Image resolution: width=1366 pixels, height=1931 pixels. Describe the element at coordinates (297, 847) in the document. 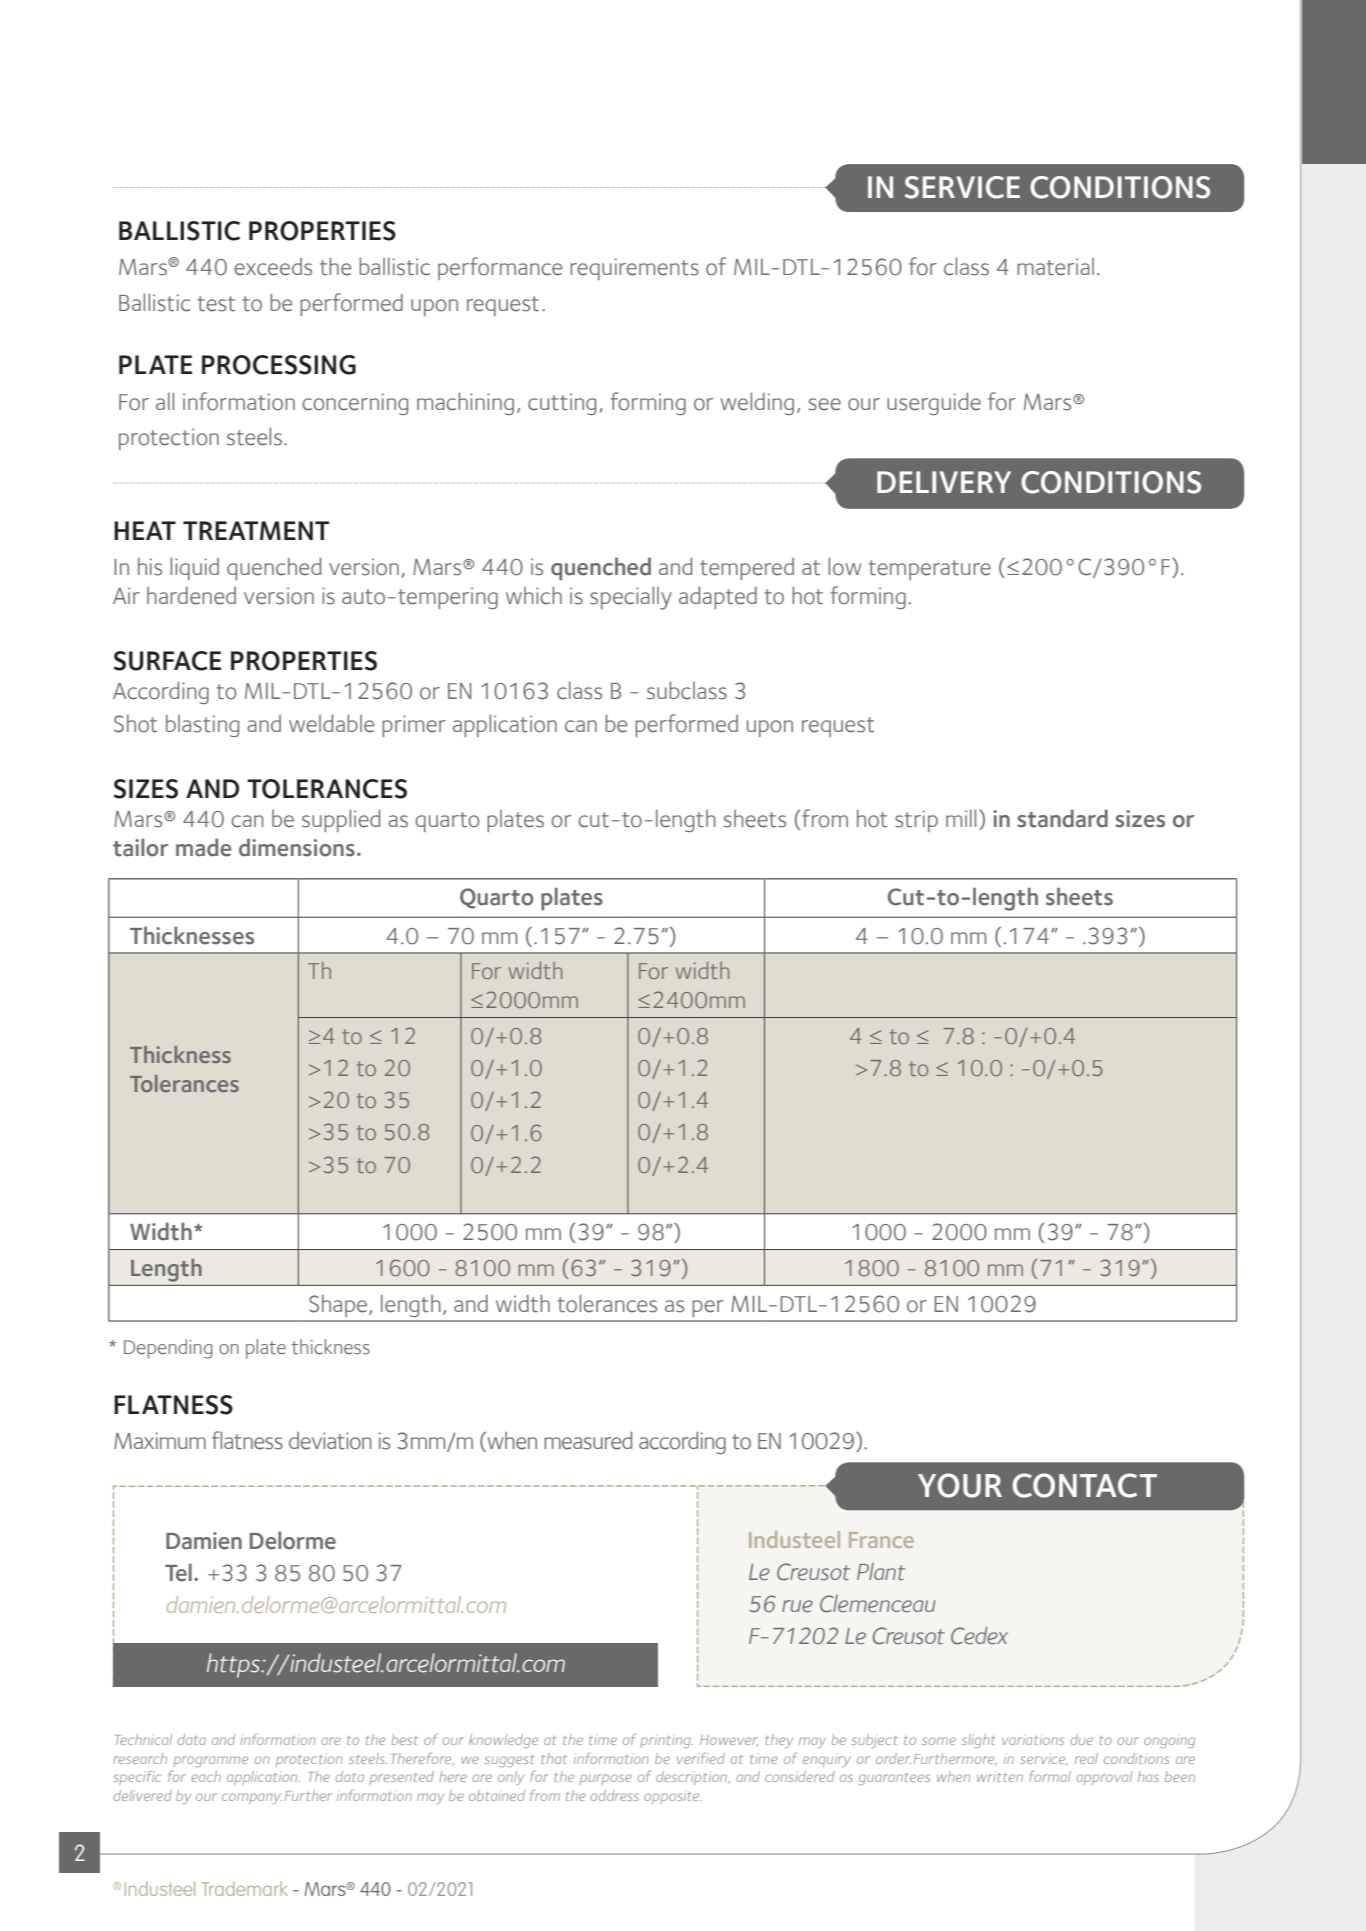

I see `dimensions` at that location.
